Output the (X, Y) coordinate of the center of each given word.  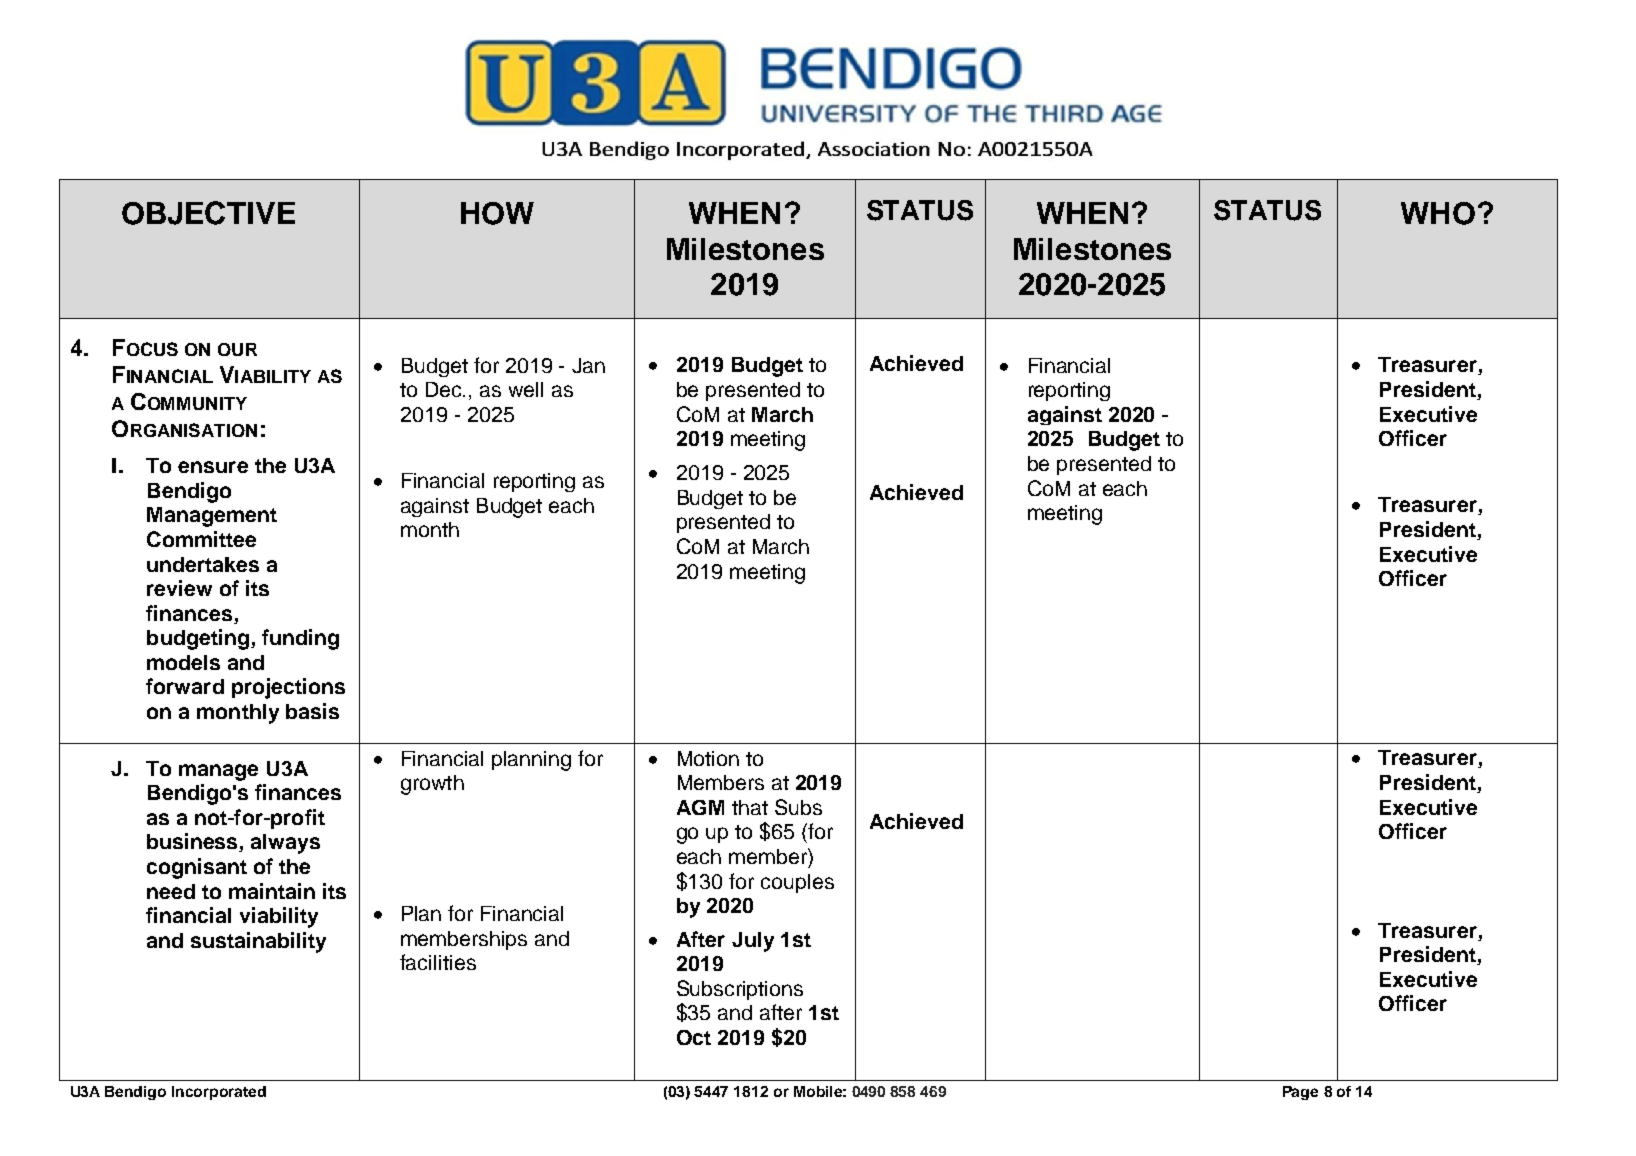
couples (797, 883)
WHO (1438, 213)
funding (300, 639)
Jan (588, 365)
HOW (497, 213)
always (285, 844)
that (750, 807)
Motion (708, 758)
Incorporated (219, 1093)
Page (1300, 1093)
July (753, 942)
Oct (694, 1037)
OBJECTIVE (208, 213)
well (526, 389)
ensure (213, 467)
